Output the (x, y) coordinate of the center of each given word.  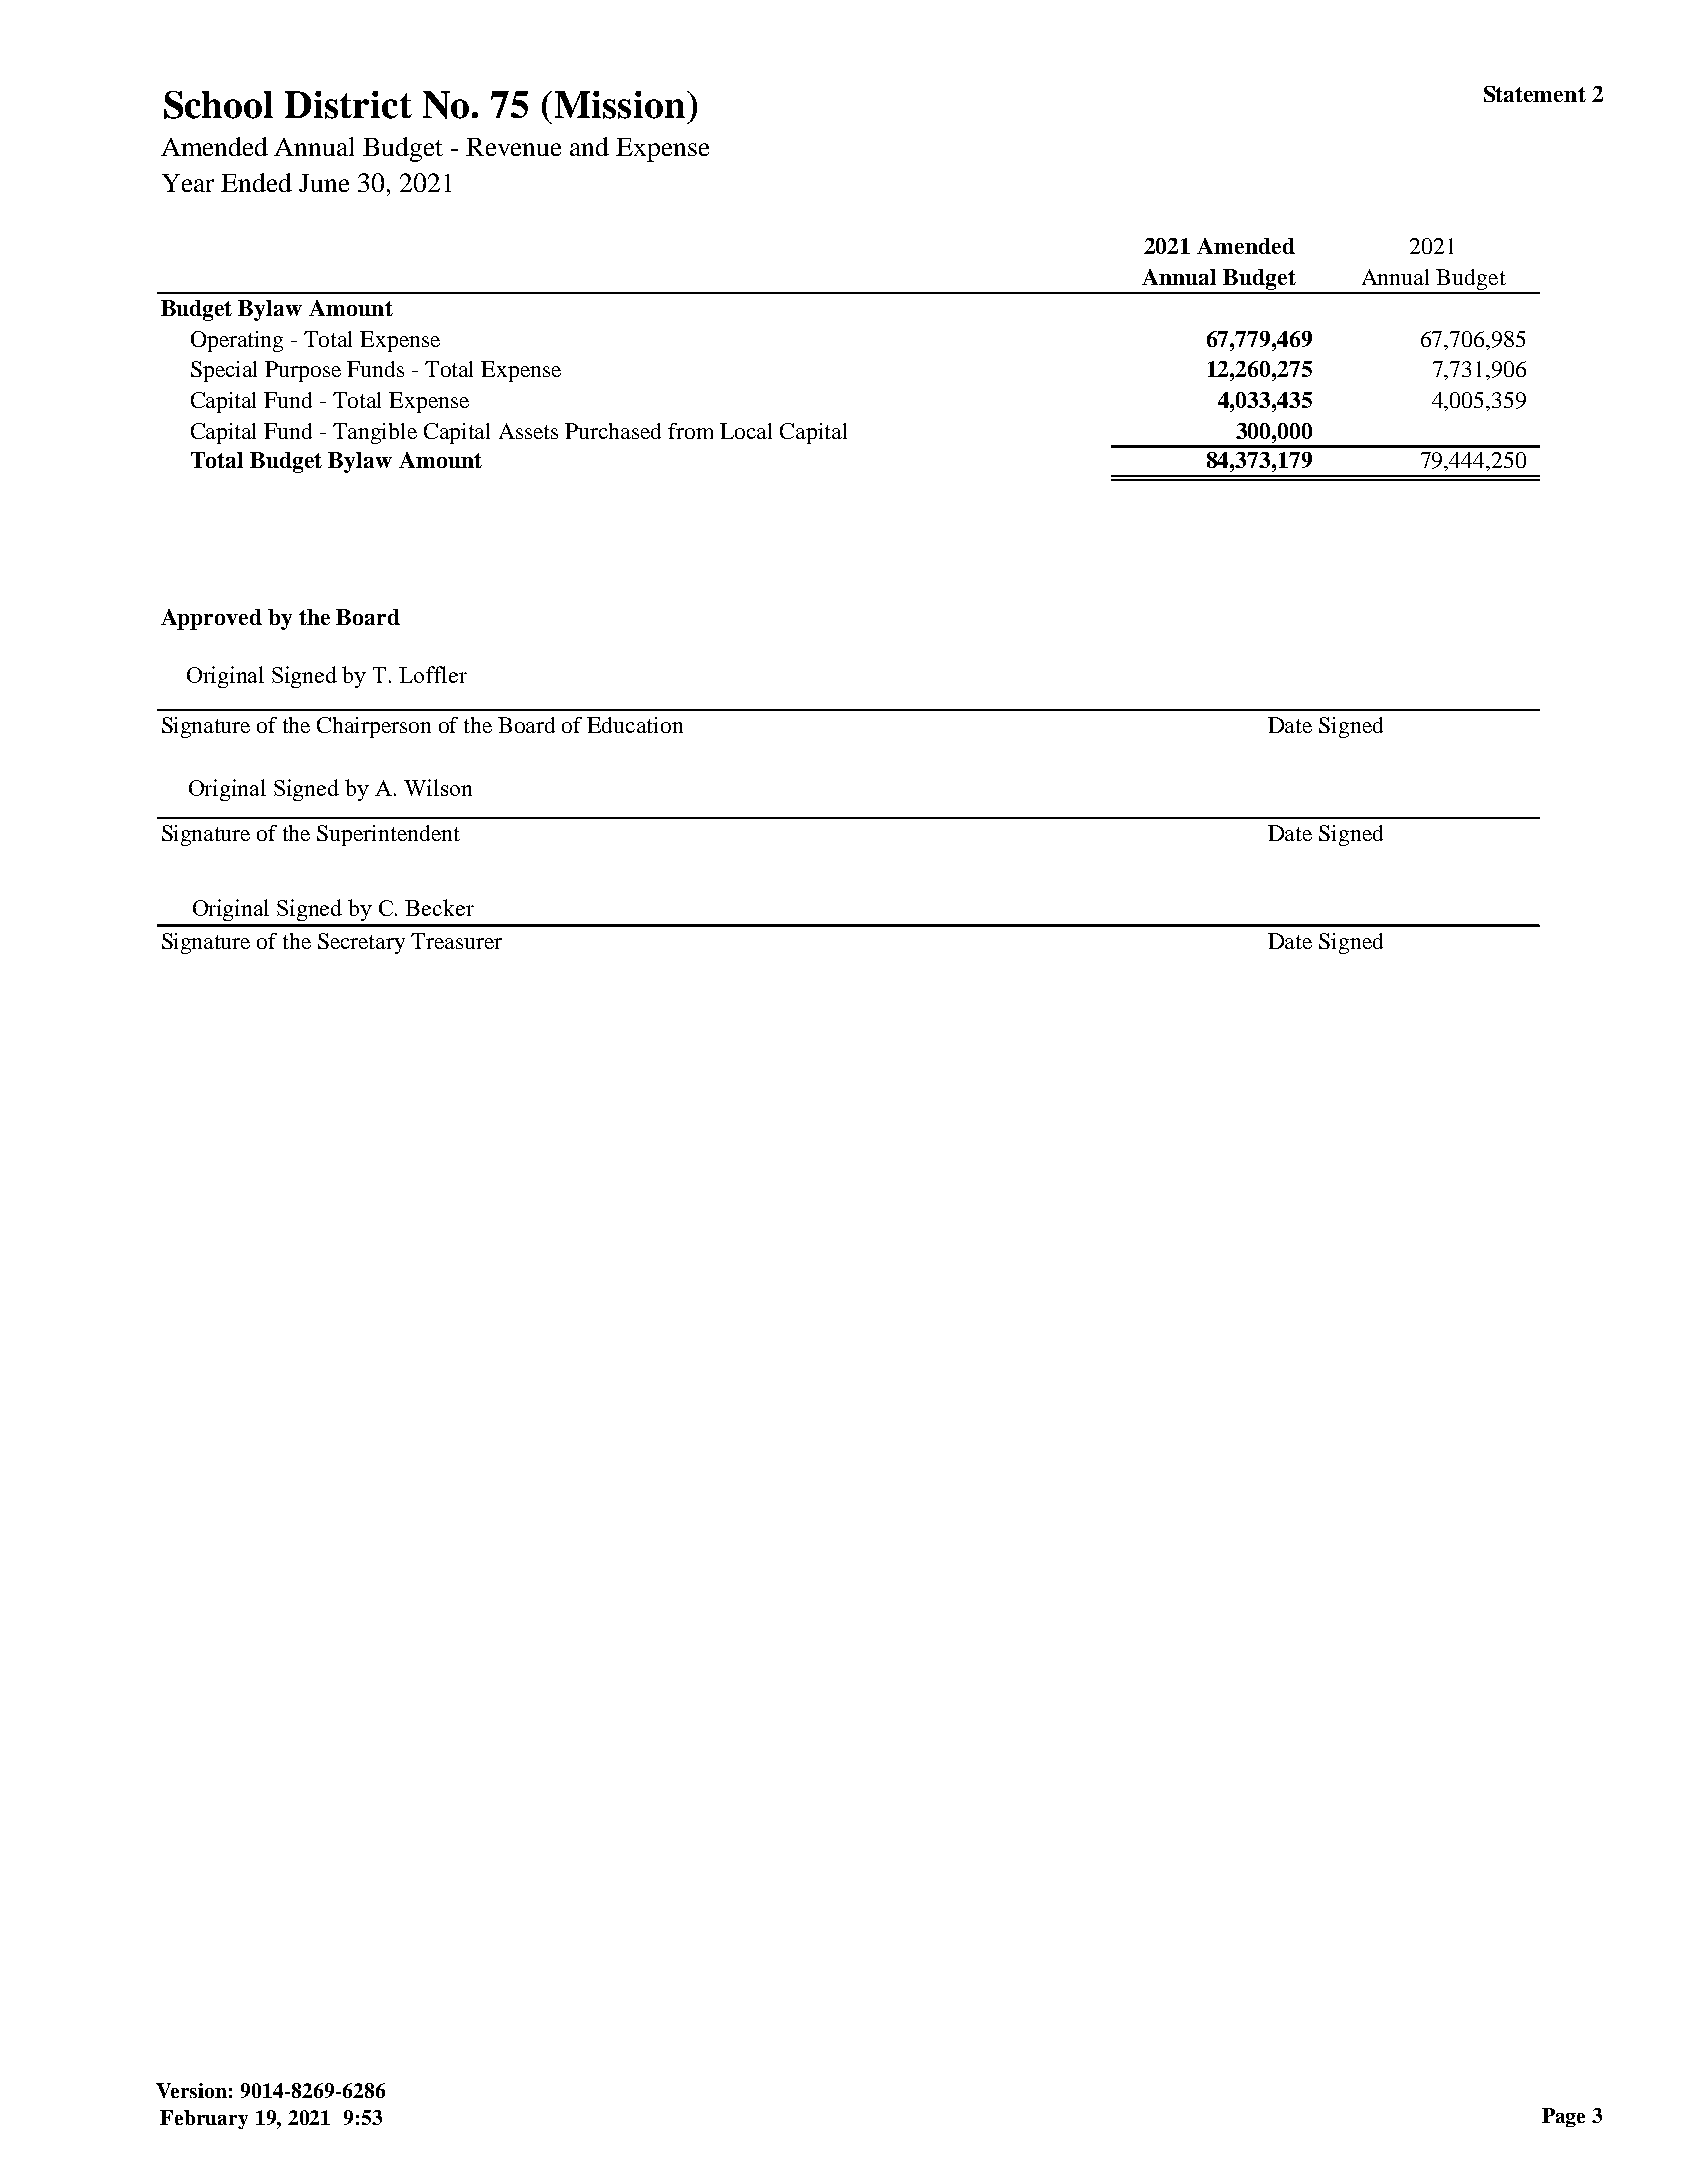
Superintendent (388, 835)
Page (1563, 2117)
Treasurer (456, 941)
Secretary (361, 943)
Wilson (438, 787)
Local (746, 431)
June (324, 183)
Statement (1535, 94)
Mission (620, 105)
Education (635, 725)
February (204, 2119)
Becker (439, 907)
